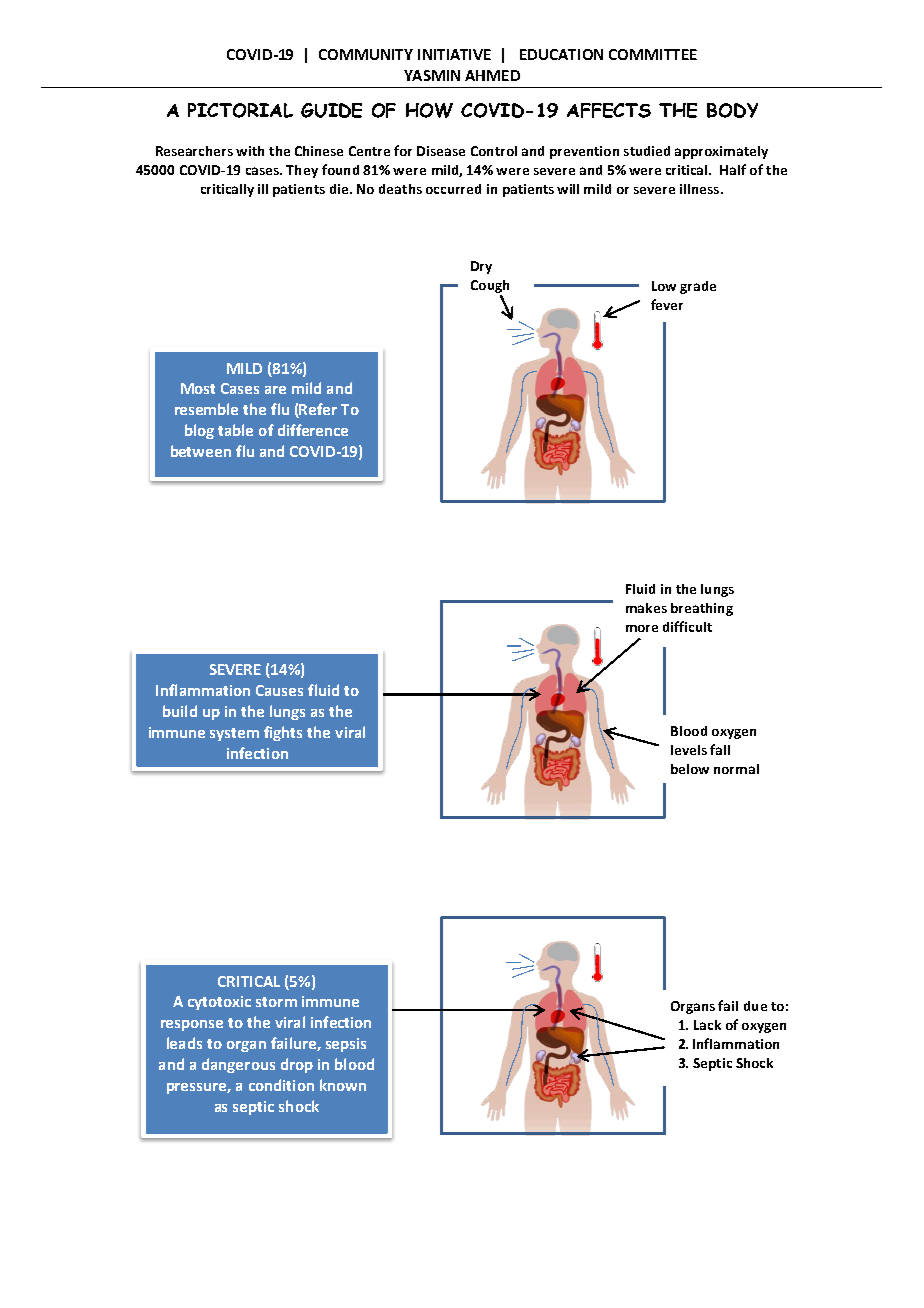 This image has width=924, height=1308. Describe the element at coordinates (646, 608) in the image. I see `makes` at that location.
